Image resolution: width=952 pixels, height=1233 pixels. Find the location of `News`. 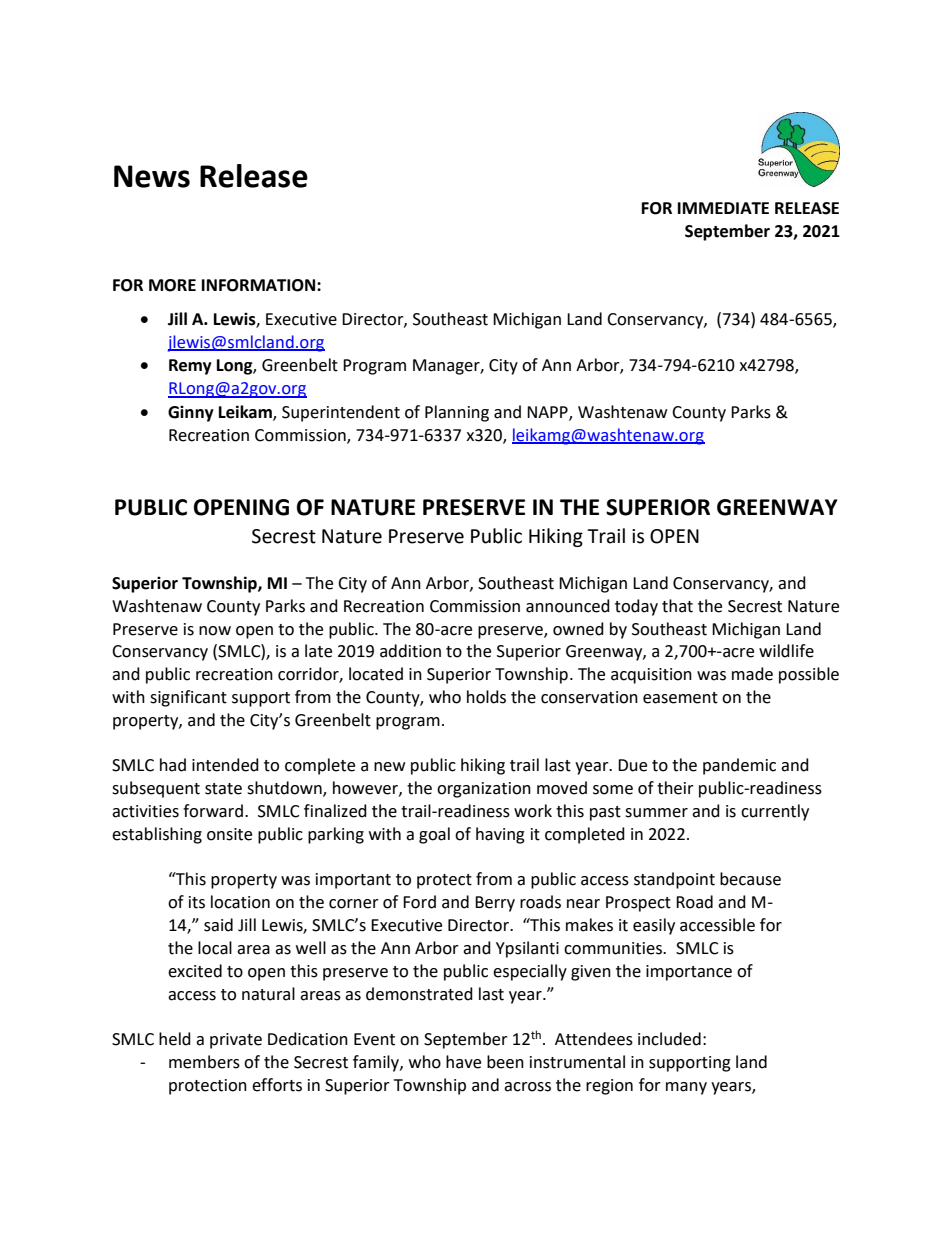

News is located at coordinates (152, 176).
